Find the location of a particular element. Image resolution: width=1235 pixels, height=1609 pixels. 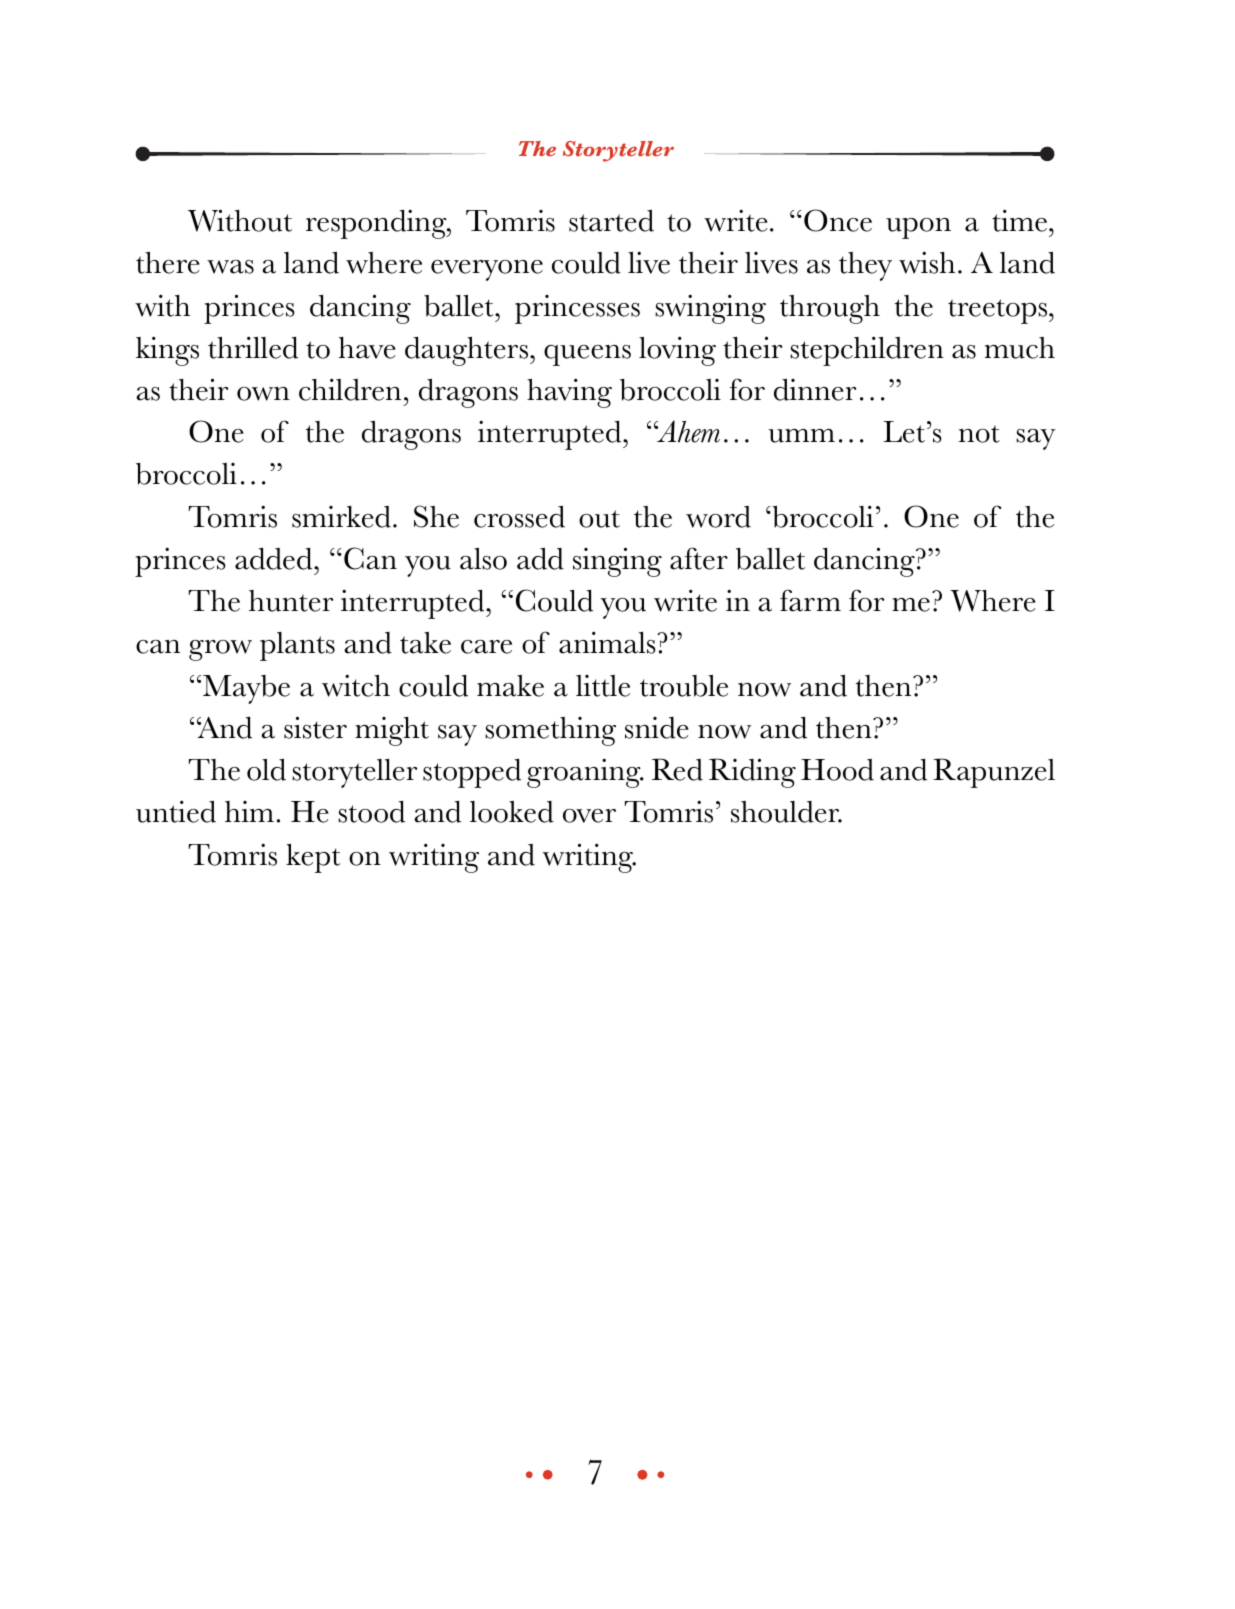

animals is located at coordinates (608, 642).
